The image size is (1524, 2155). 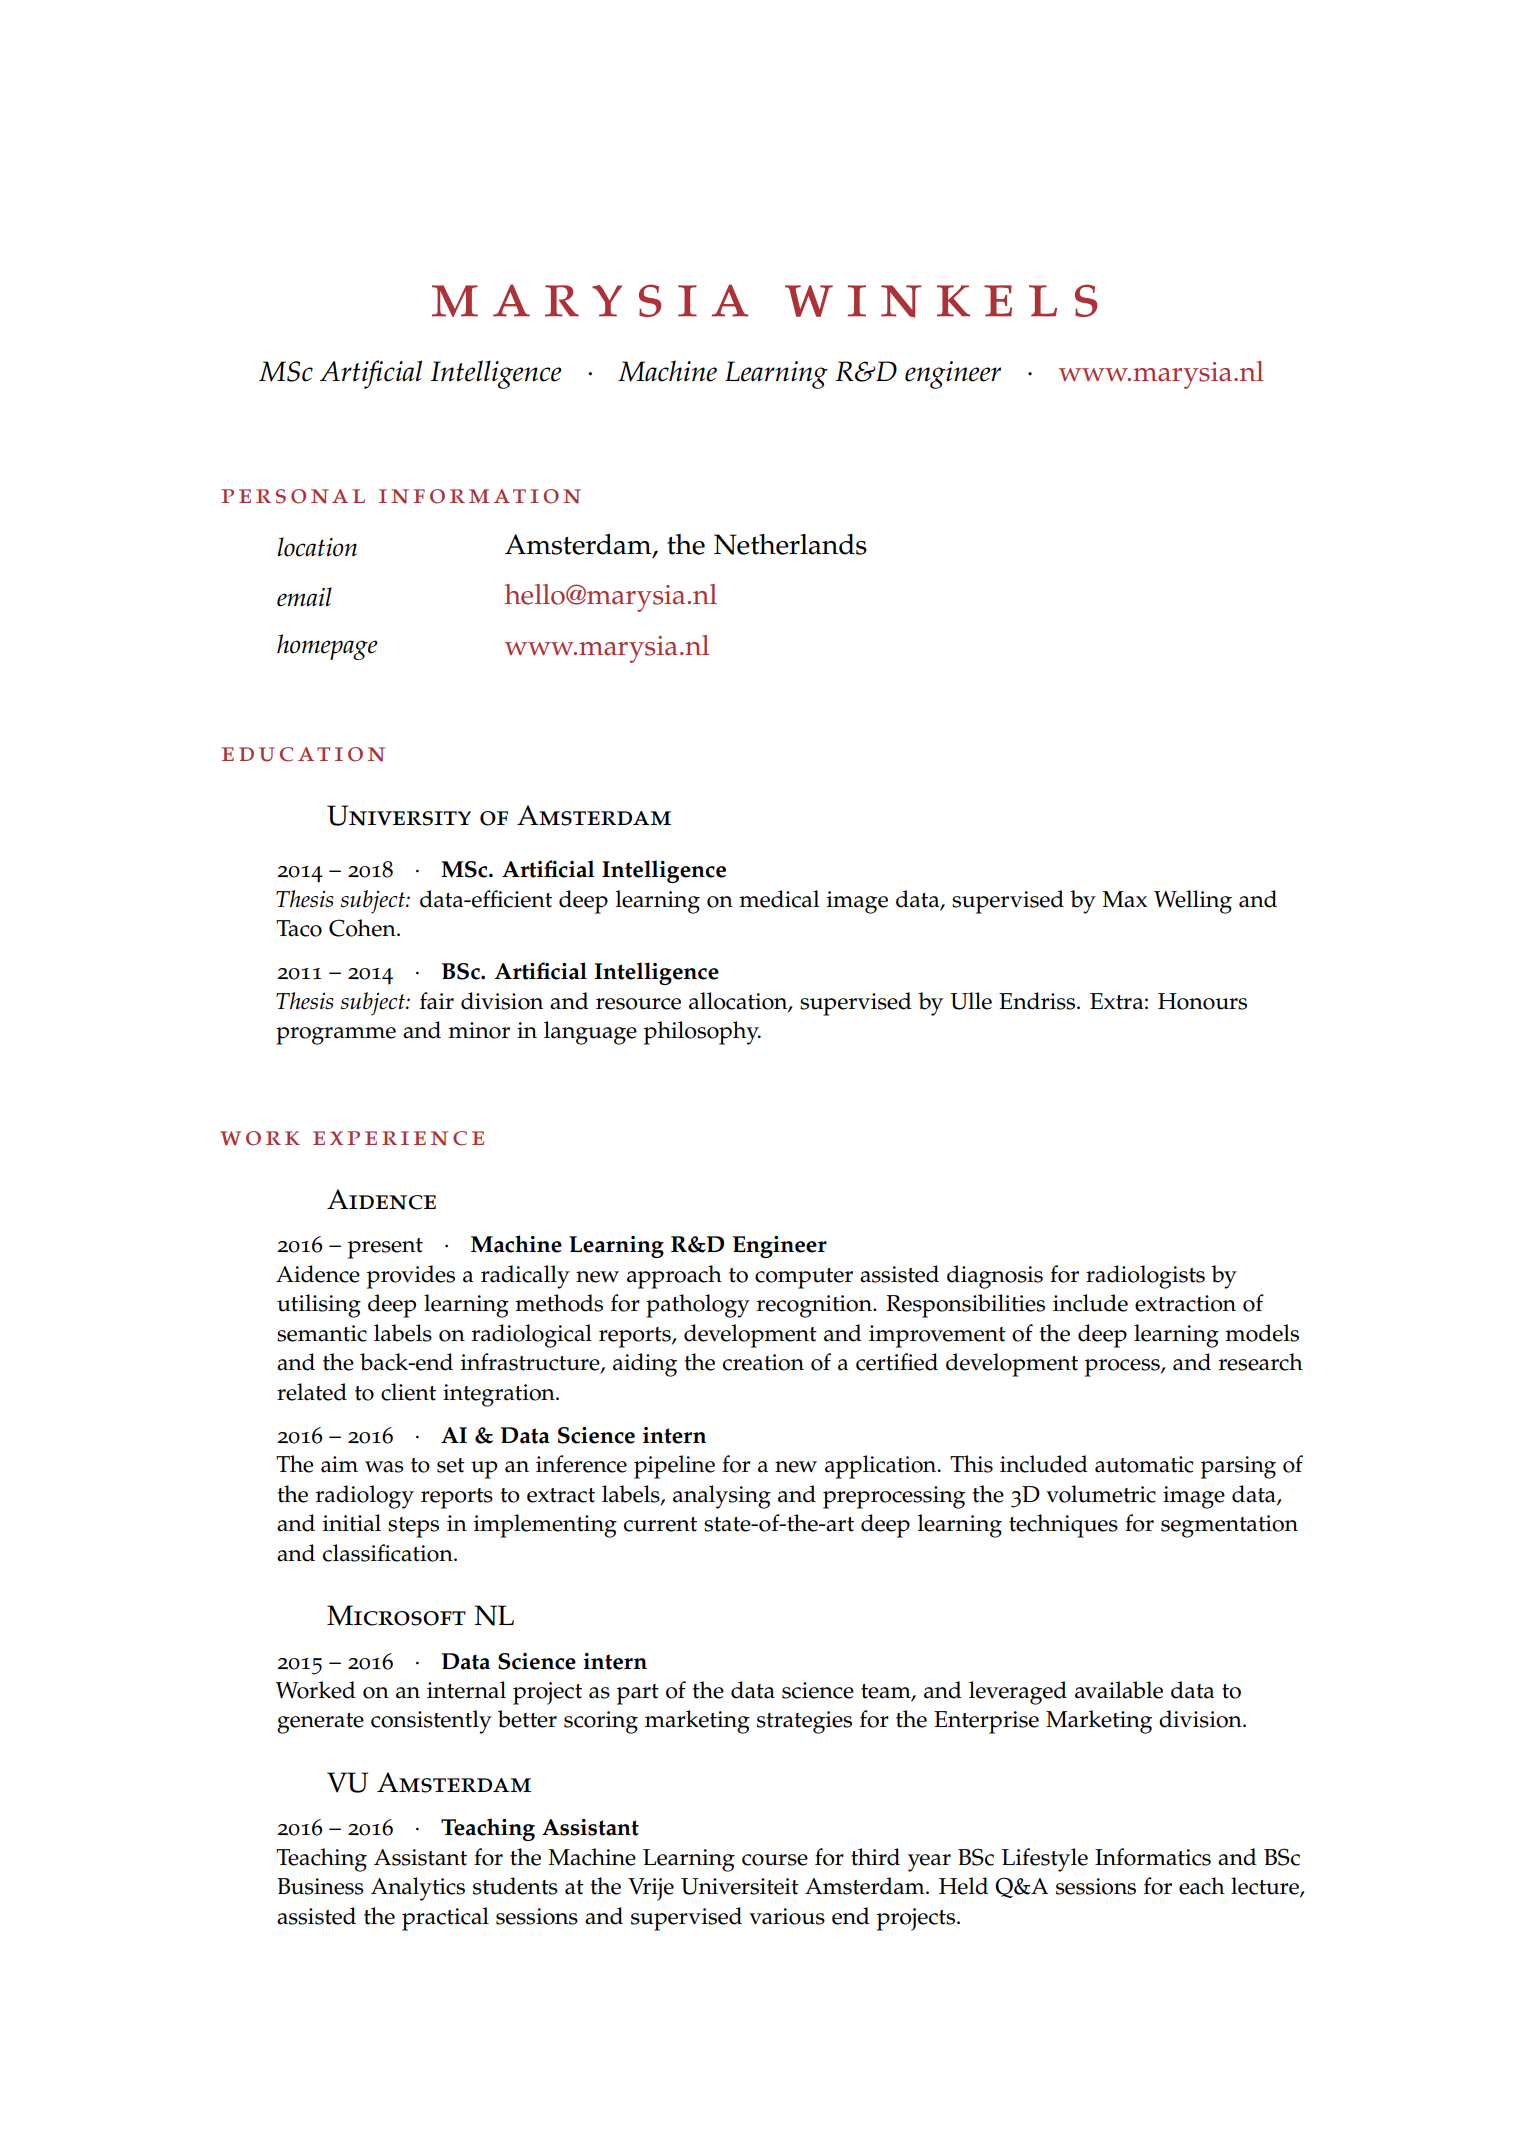 I want to click on Lifestyle, so click(x=1045, y=1860).
